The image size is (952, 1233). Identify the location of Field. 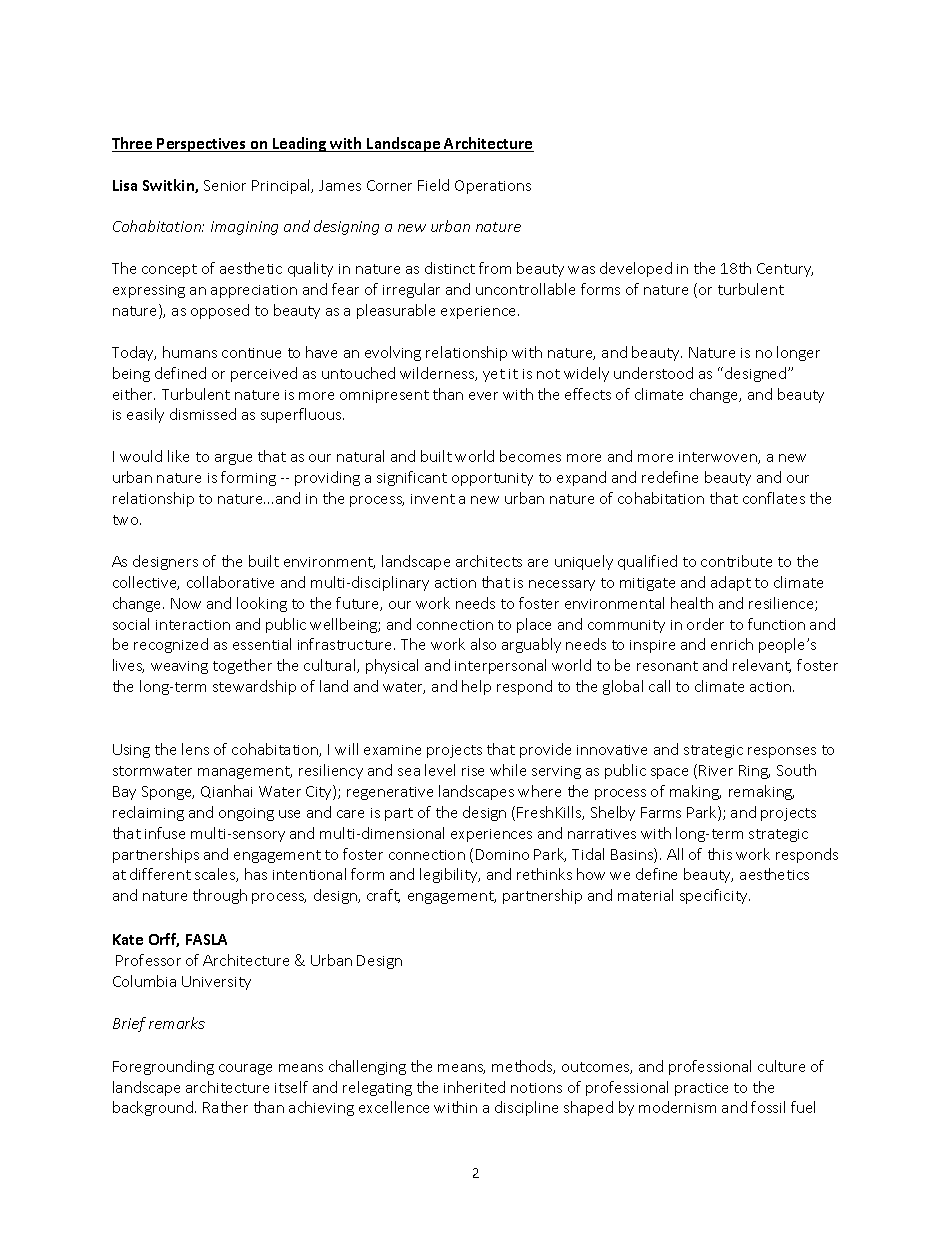
(433, 185).
